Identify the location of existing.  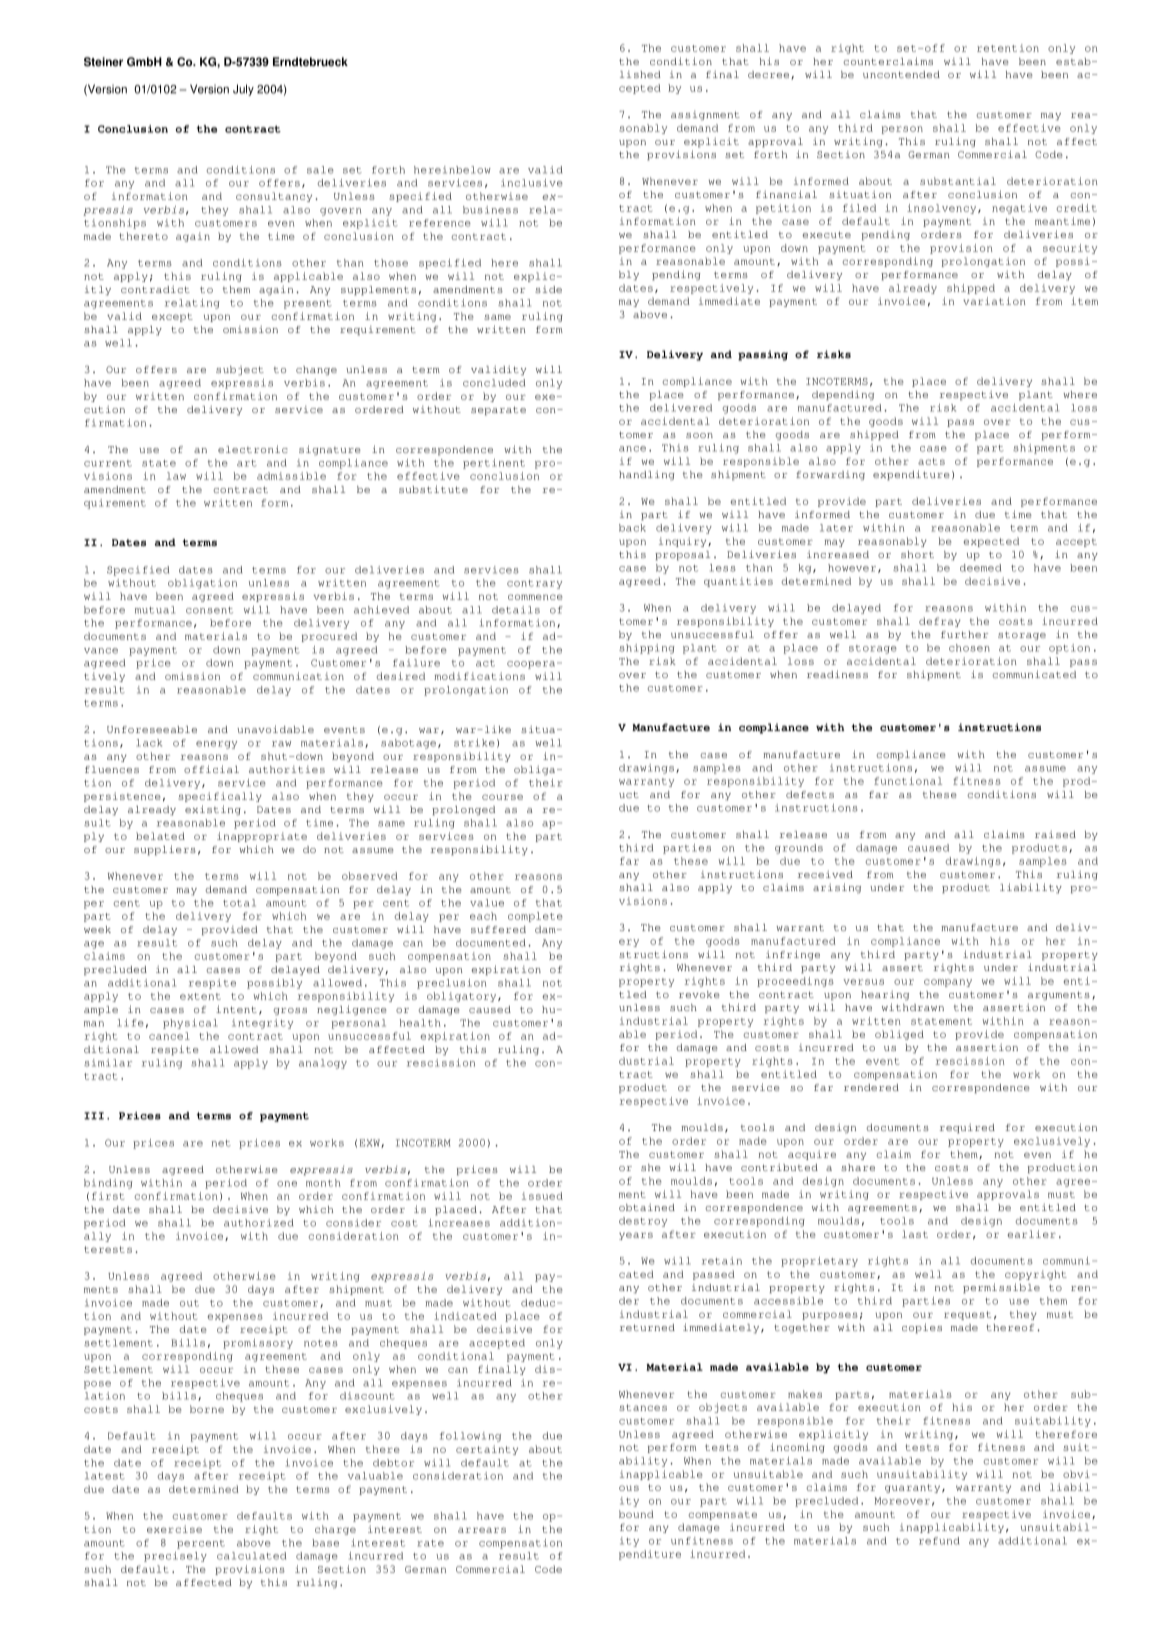
(213, 810).
